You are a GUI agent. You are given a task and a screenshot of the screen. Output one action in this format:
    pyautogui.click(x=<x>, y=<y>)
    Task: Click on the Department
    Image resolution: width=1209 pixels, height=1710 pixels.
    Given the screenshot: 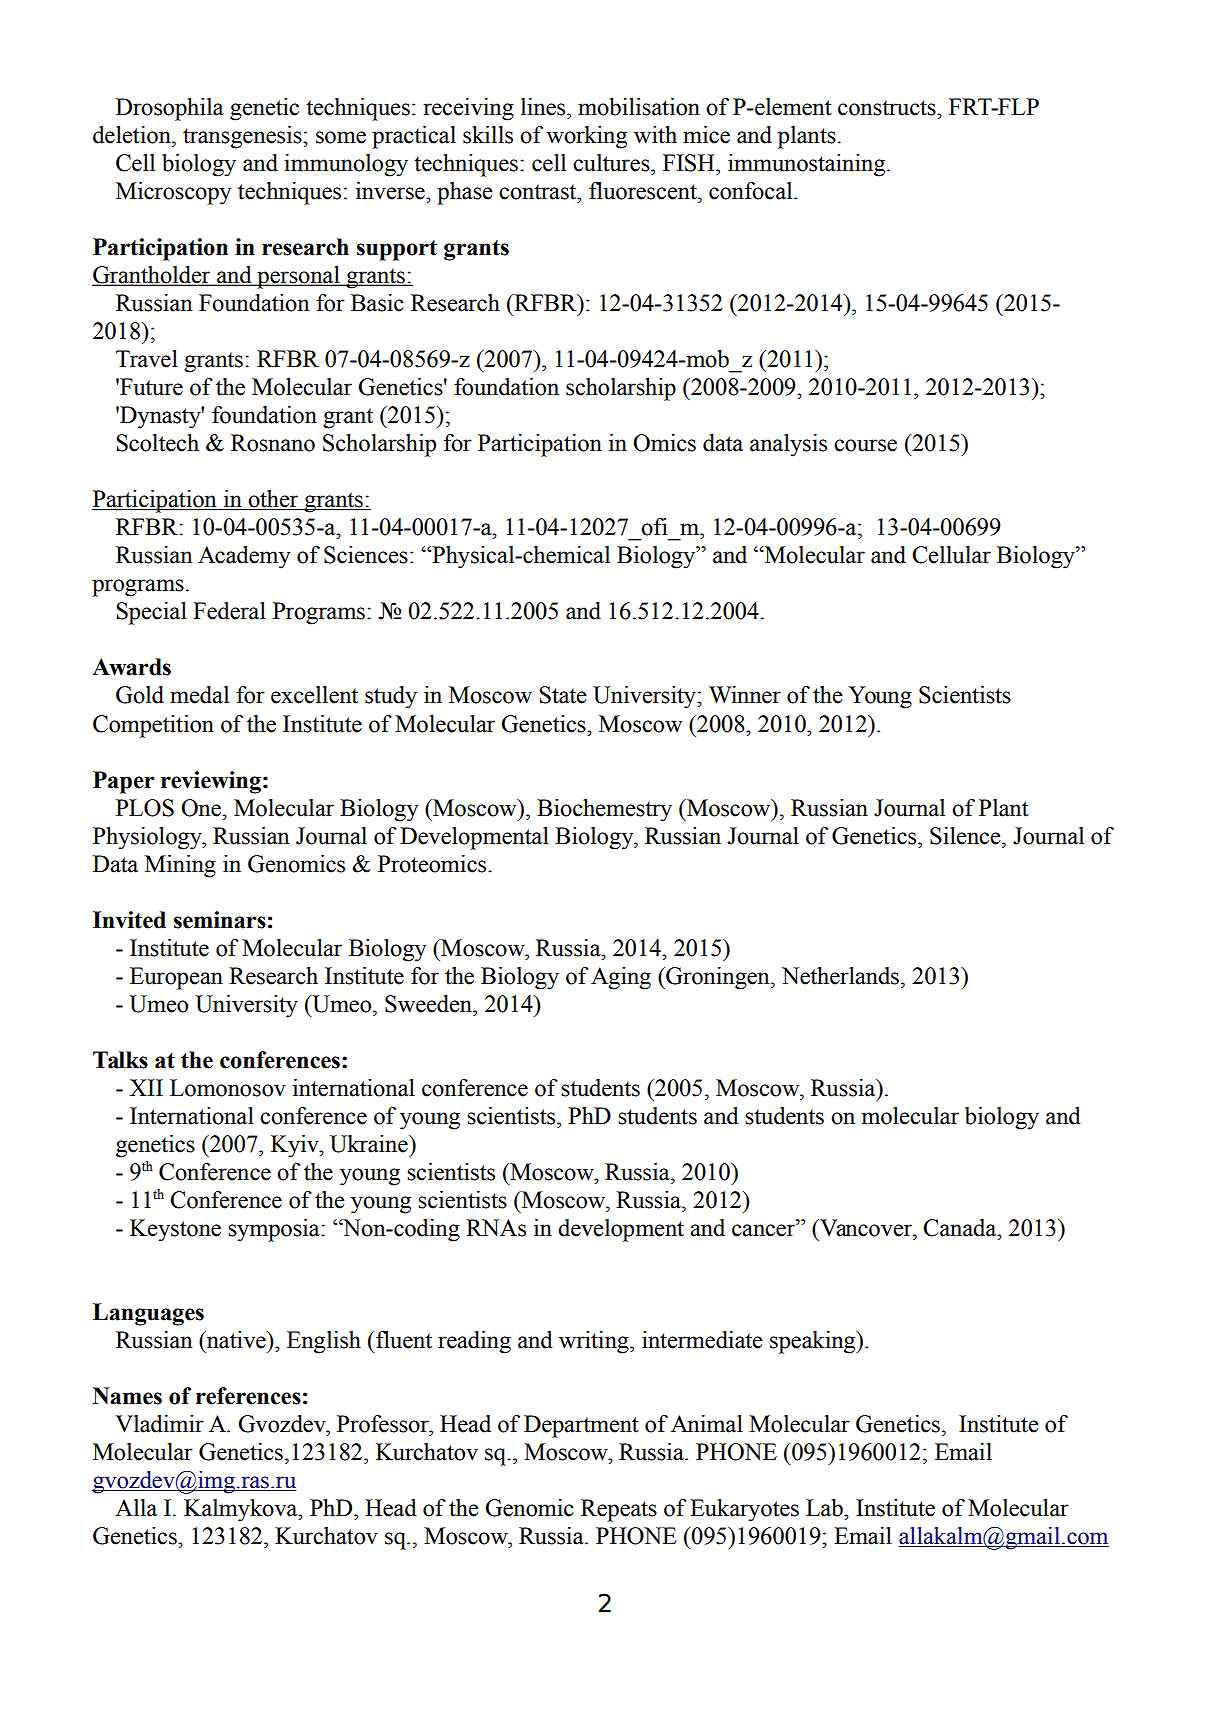 What is the action you would take?
    pyautogui.click(x=581, y=1426)
